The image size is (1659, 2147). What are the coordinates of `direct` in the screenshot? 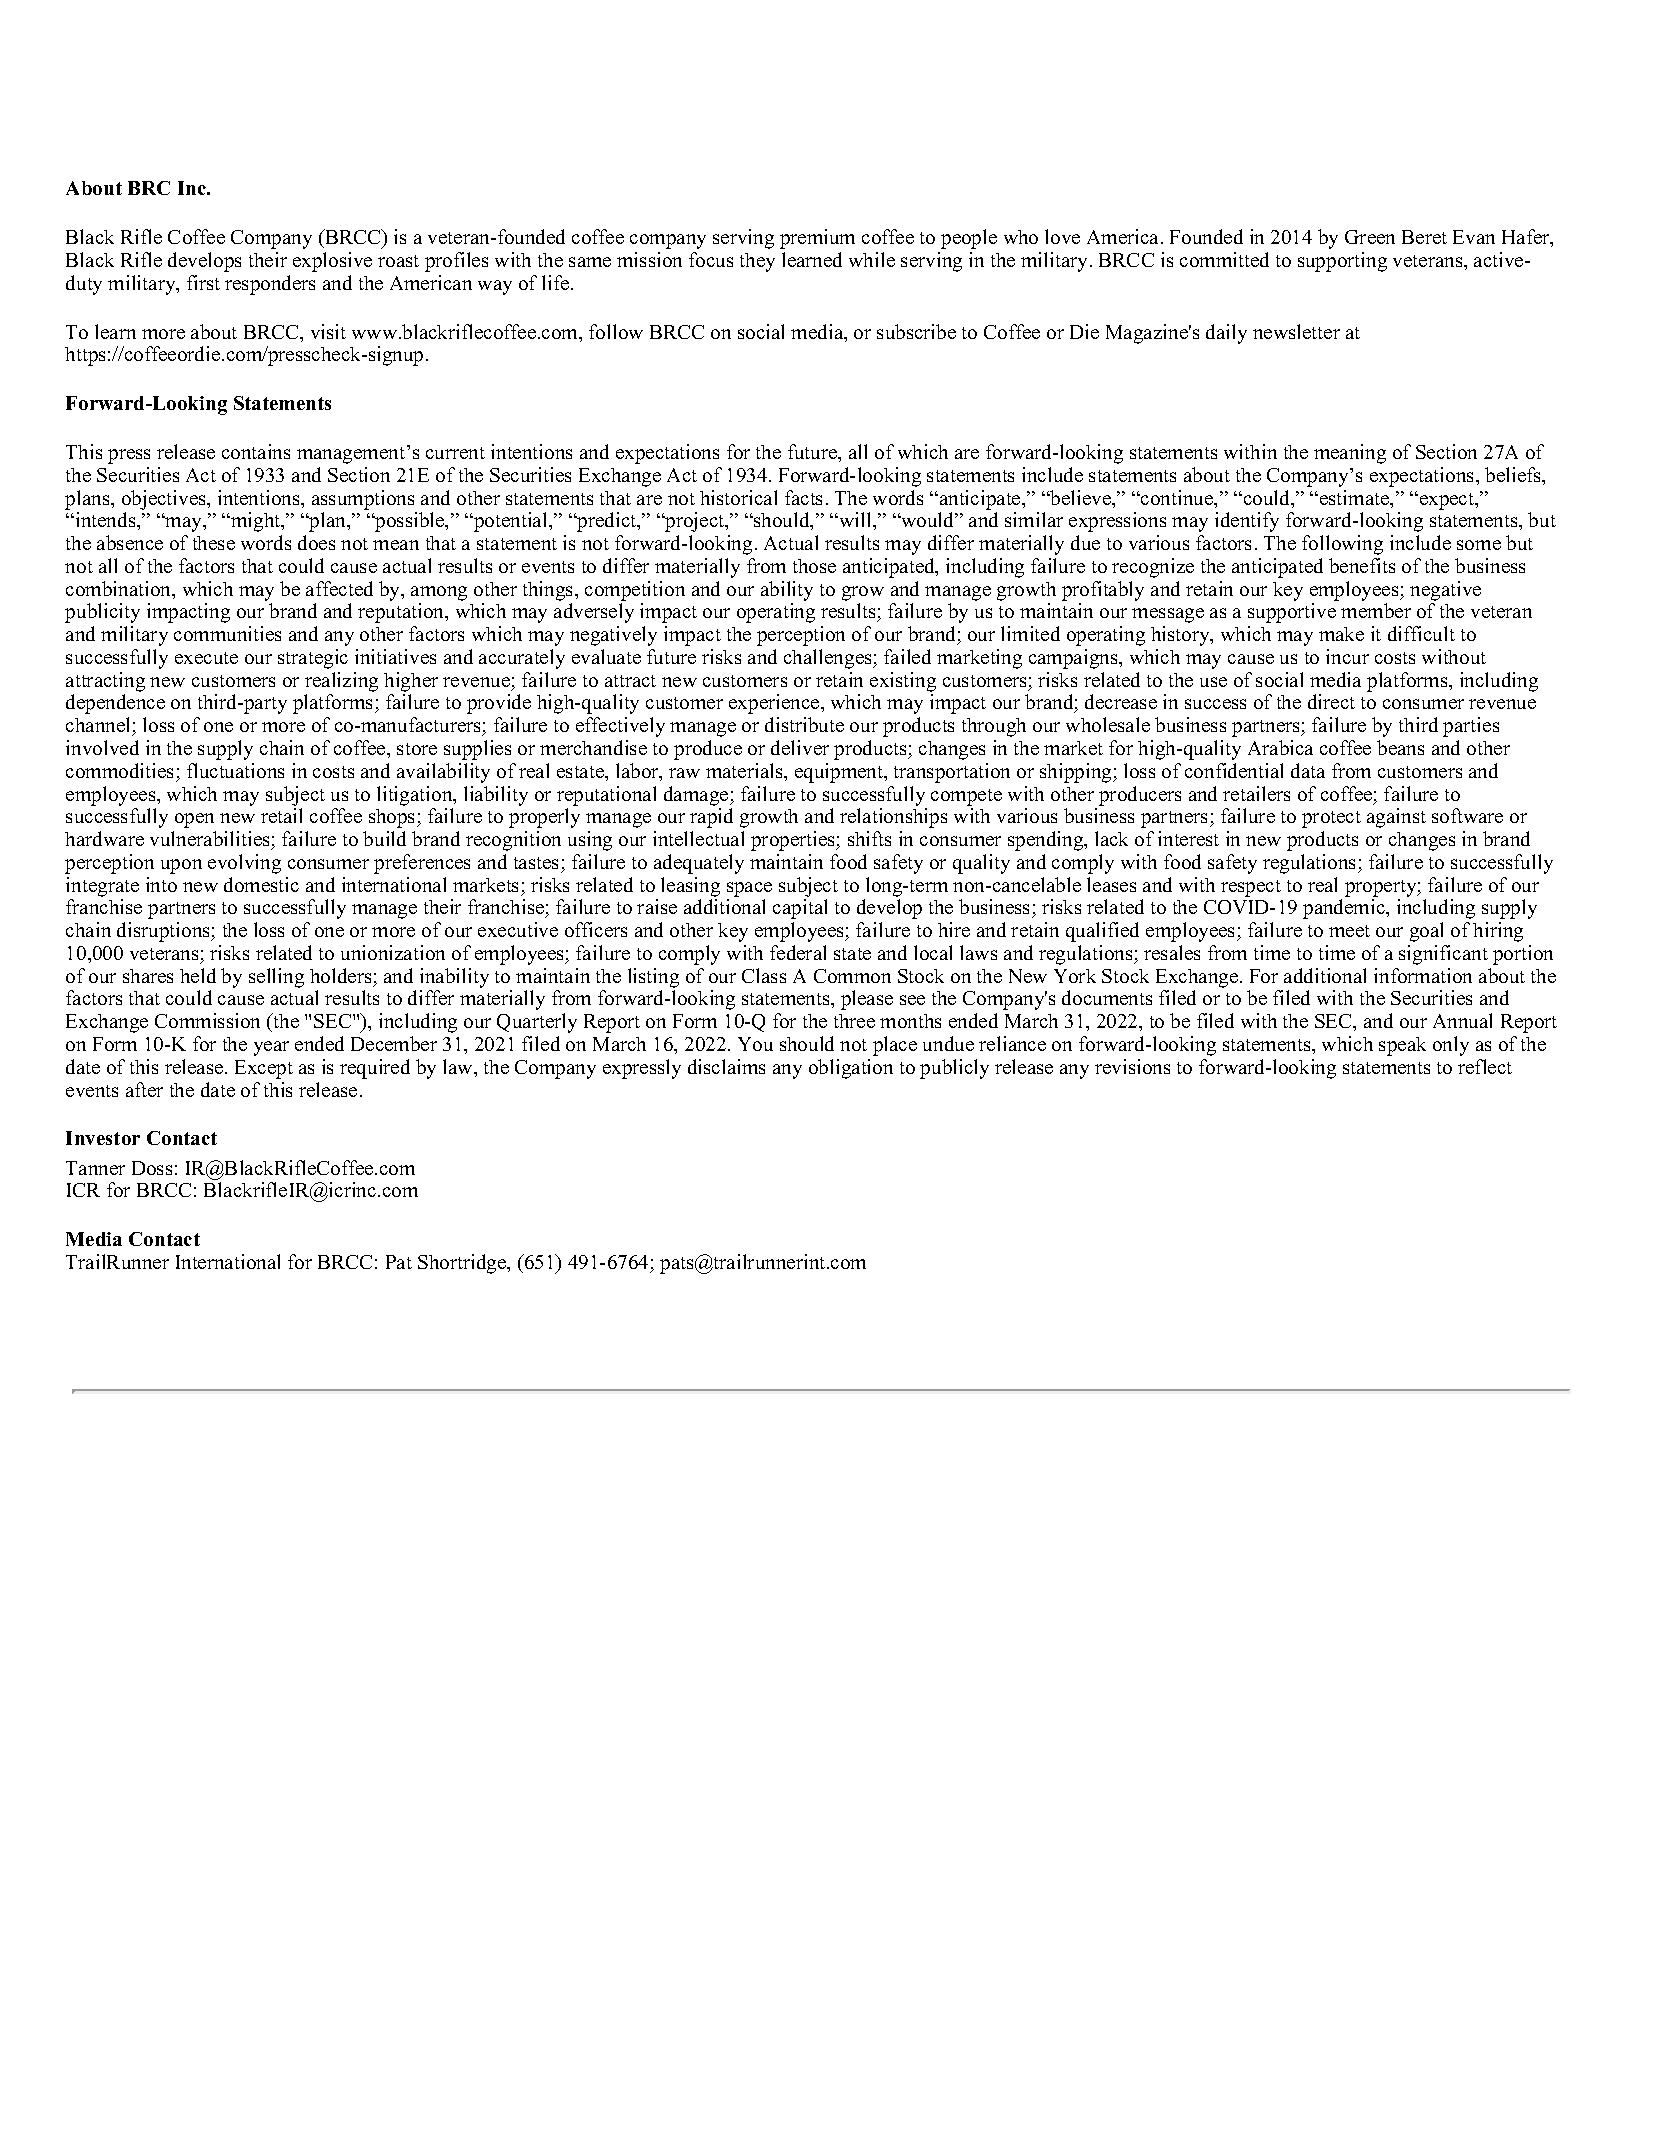 It's located at (1331, 701).
